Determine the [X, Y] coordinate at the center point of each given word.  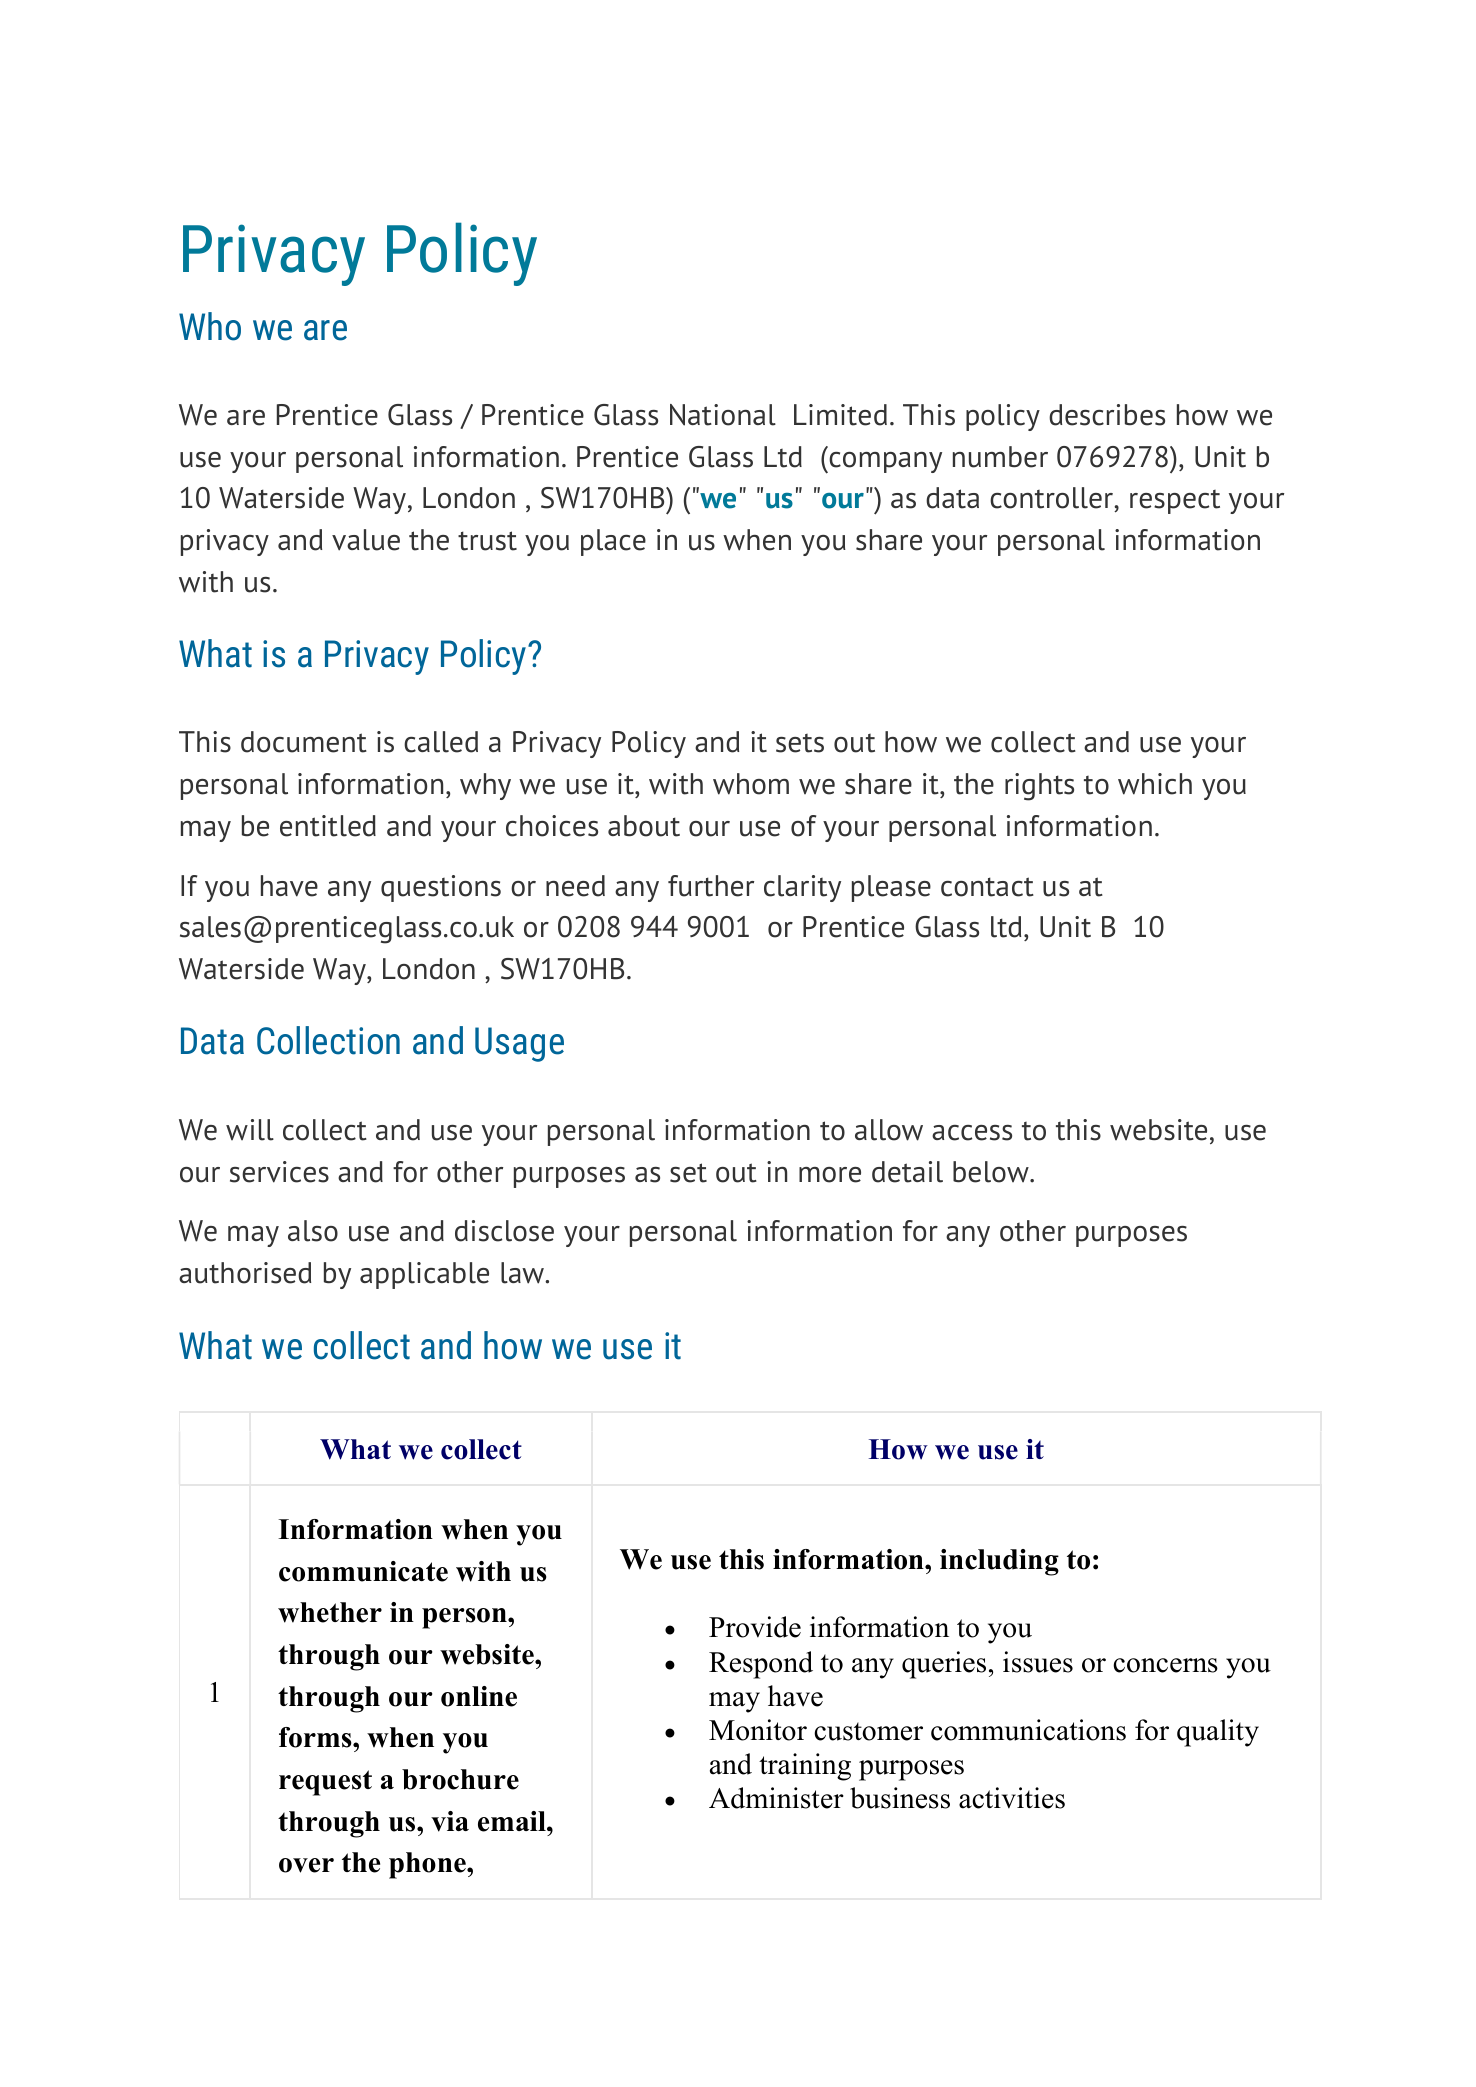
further [711, 886]
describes [1107, 415]
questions [441, 888]
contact [987, 887]
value [366, 540]
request [325, 1783]
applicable [424, 1275]
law [523, 1273]
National [723, 415]
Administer [776, 1798]
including [999, 1562]
